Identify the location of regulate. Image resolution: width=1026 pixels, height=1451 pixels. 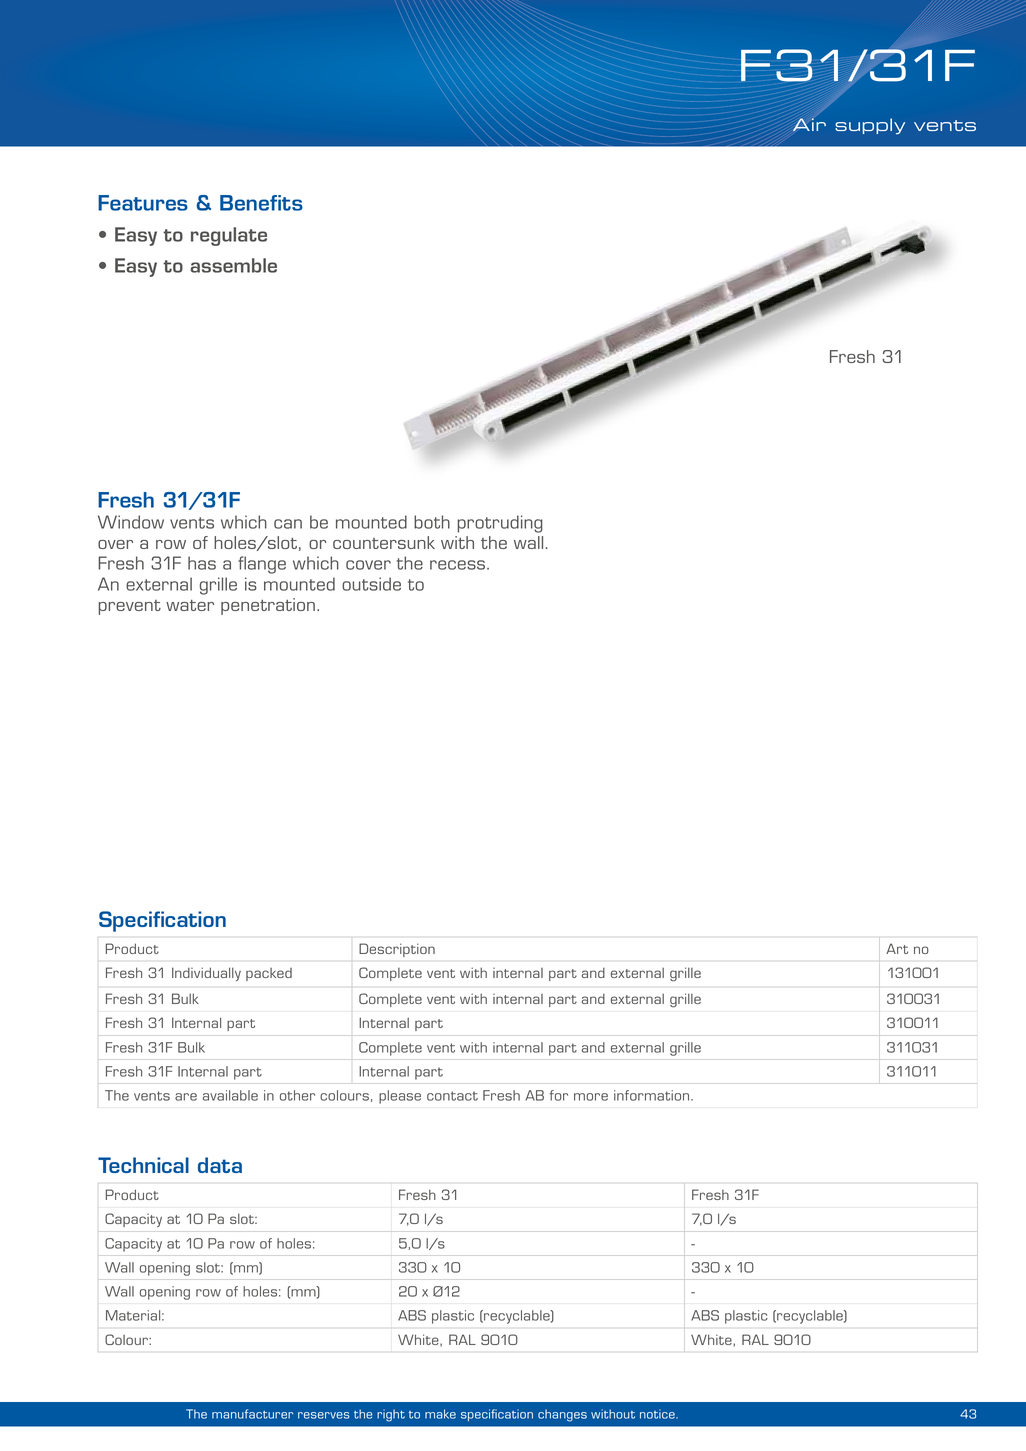
(229, 236).
